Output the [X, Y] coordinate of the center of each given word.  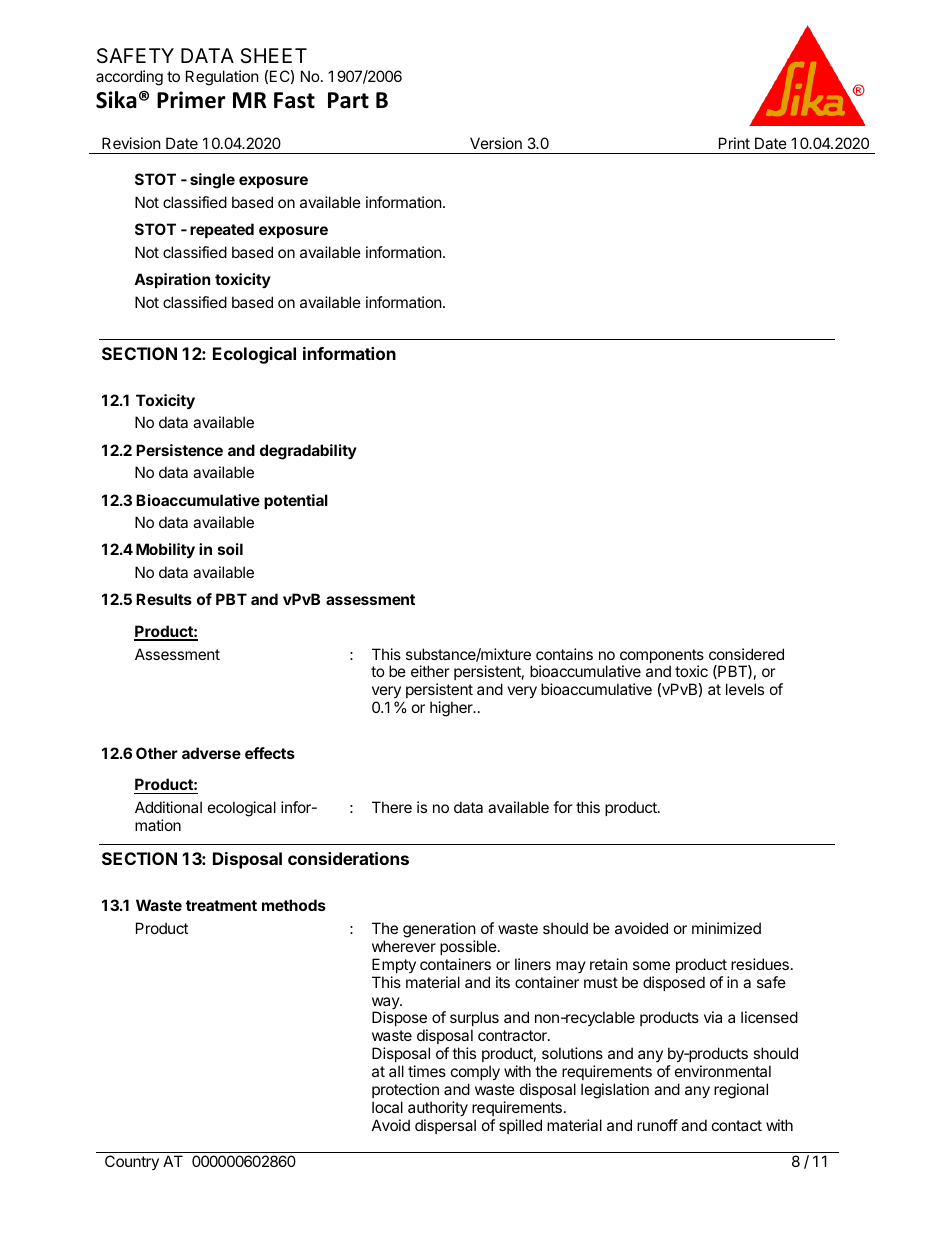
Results [164, 599]
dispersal [445, 1126]
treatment [221, 905]
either [430, 671]
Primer [191, 100]
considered [746, 654]
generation [439, 930]
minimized [726, 928]
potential [296, 501]
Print [734, 143]
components [662, 657]
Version [496, 143]
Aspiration [172, 280]
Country [132, 1162]
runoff [657, 1125]
